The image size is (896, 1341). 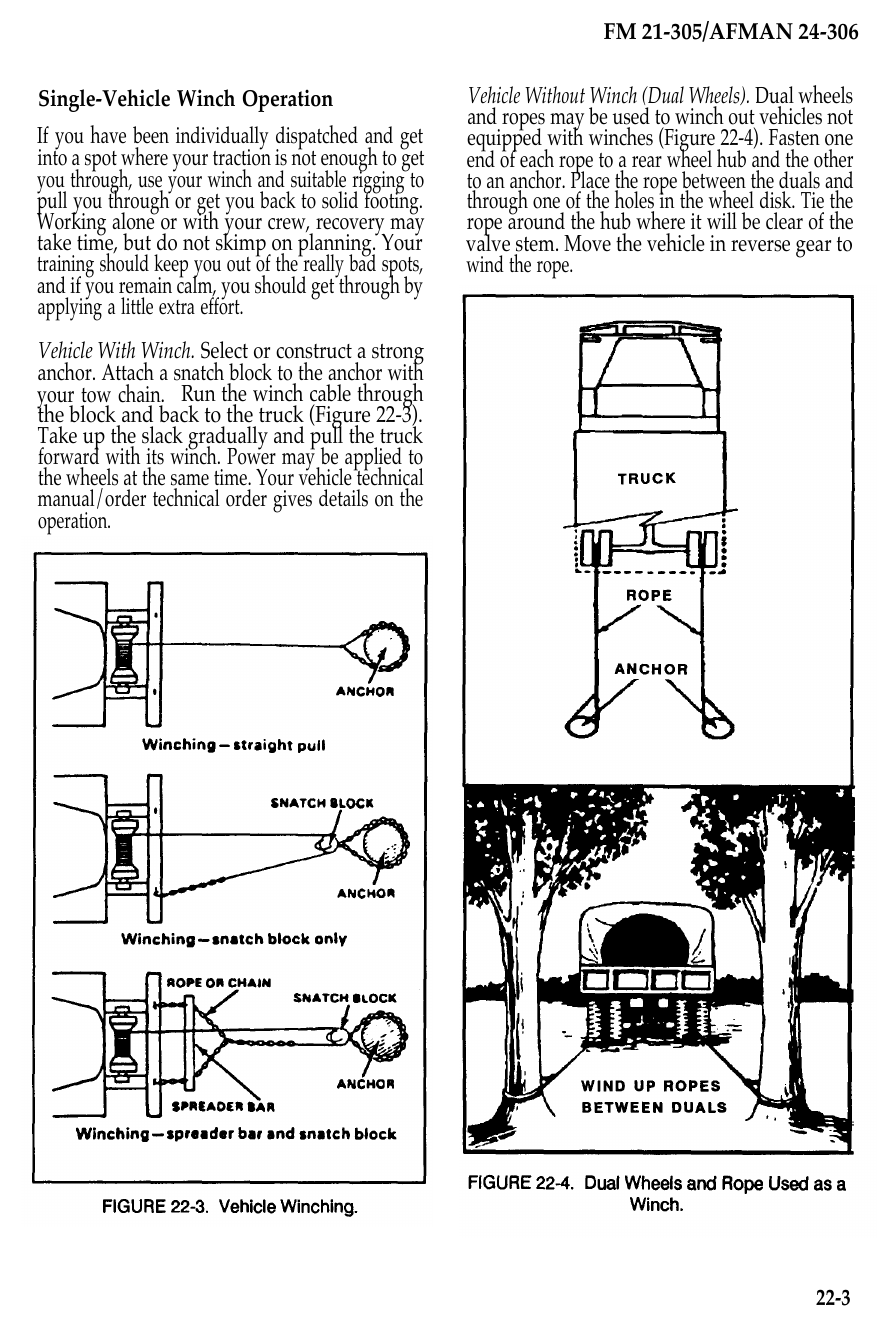 What do you see at coordinates (190, 481) in the image?
I see `same` at bounding box center [190, 481].
